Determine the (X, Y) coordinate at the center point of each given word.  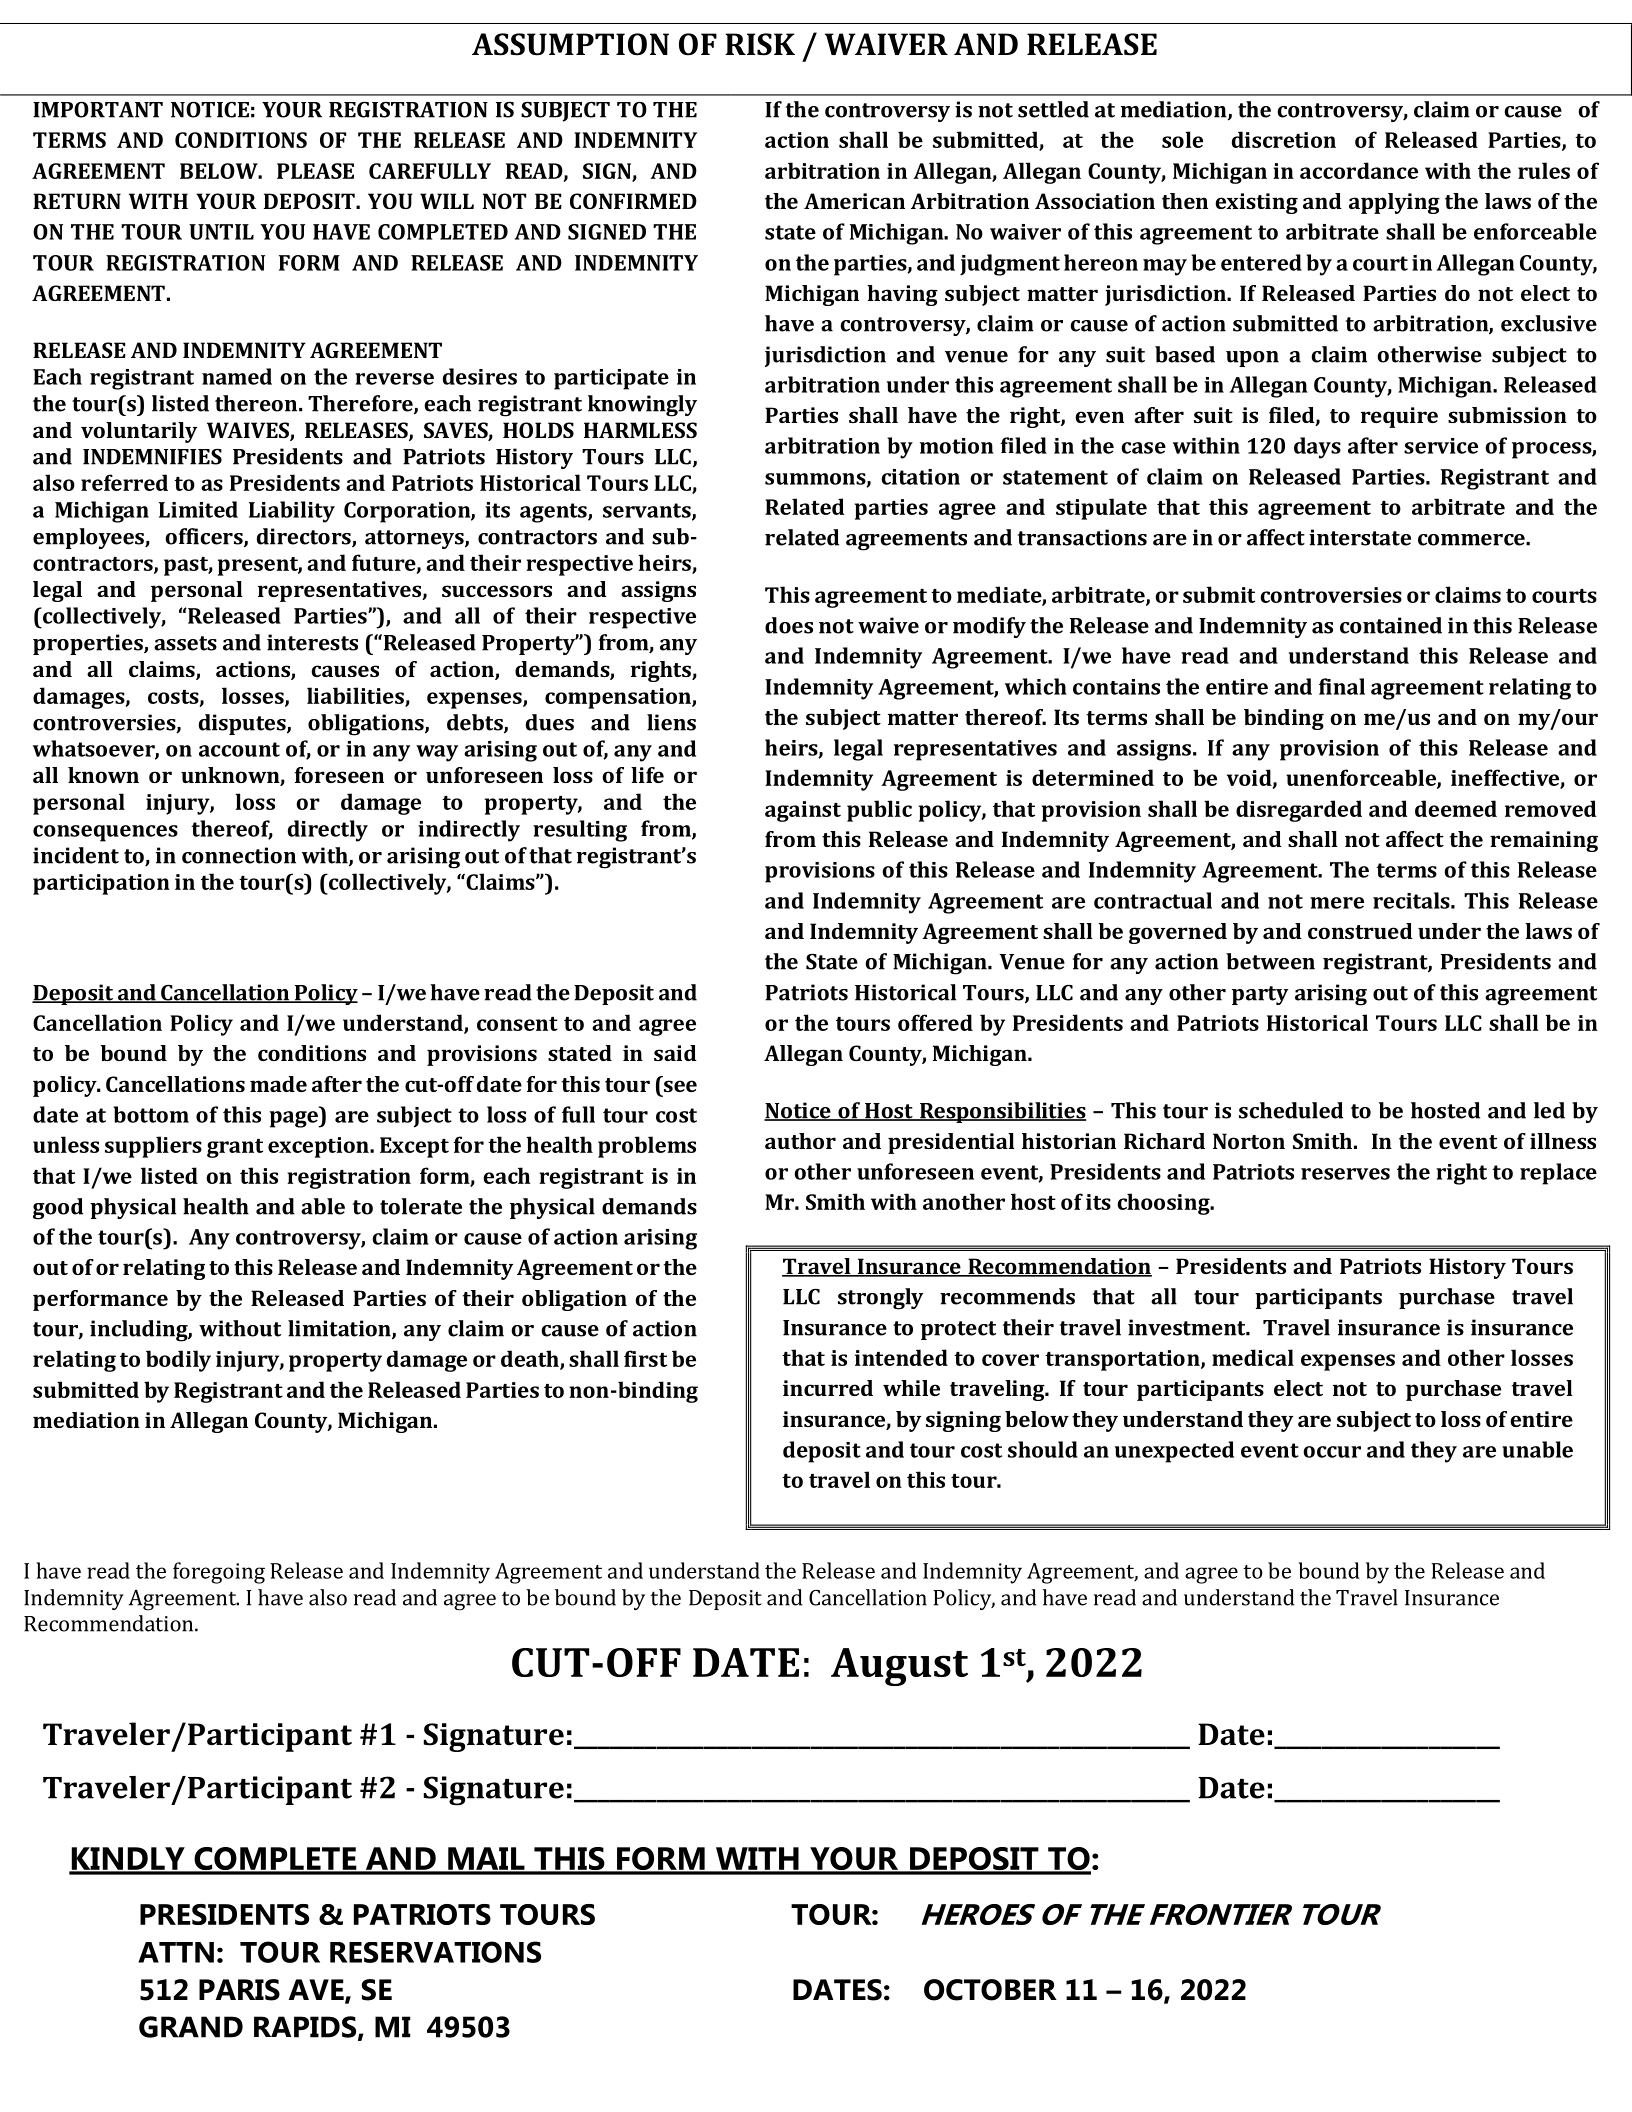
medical (1253, 1357)
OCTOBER (990, 1990)
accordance (1359, 170)
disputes (243, 724)
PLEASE (315, 171)
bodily (178, 1361)
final (1342, 686)
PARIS (239, 1990)
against (803, 811)
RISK (760, 44)
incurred (828, 1388)
